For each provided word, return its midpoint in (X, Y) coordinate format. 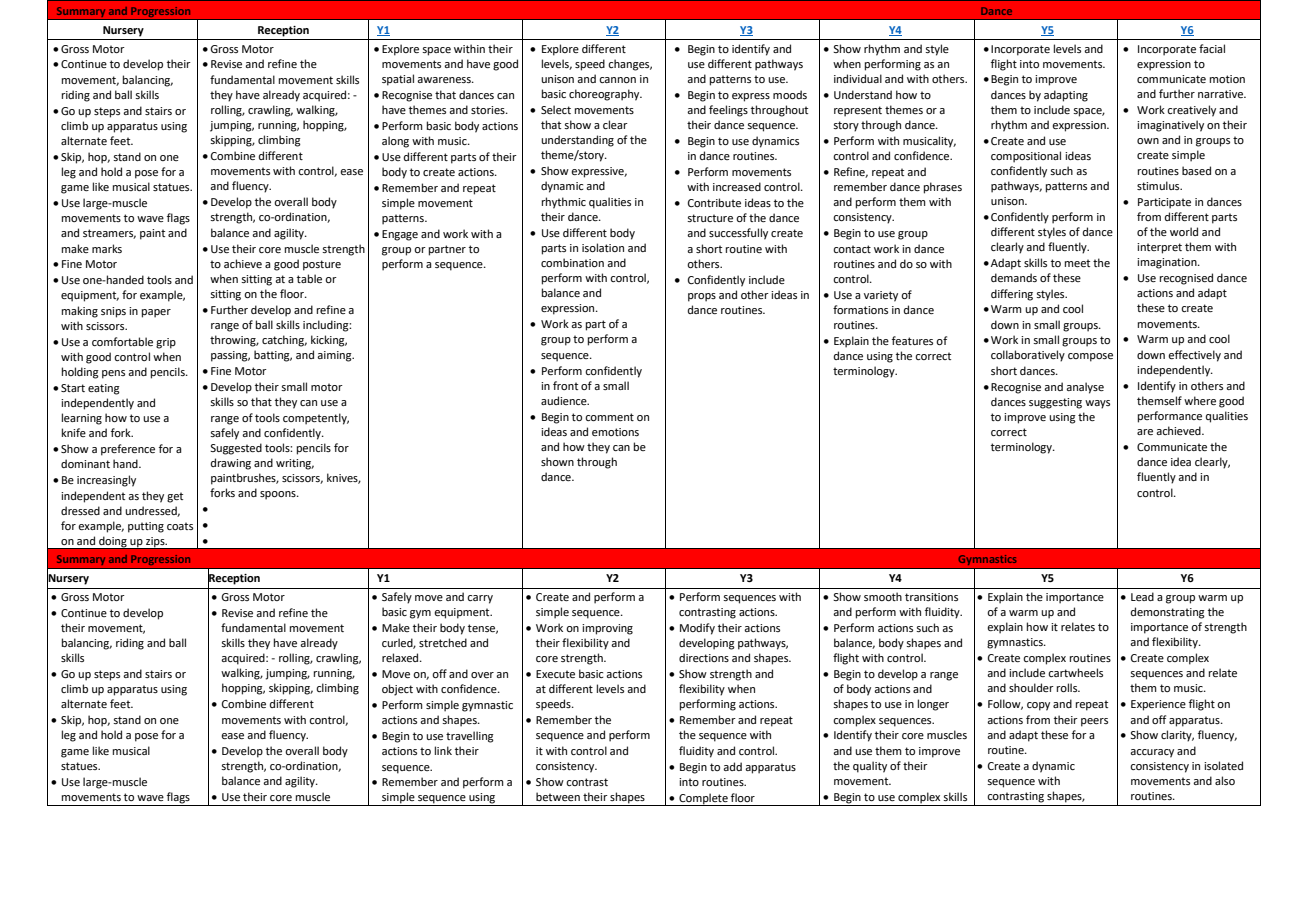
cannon (617, 80)
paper (156, 313)
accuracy (1152, 753)
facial (1212, 48)
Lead (1142, 596)
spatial (398, 80)
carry (480, 599)
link (443, 750)
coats (180, 526)
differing (1012, 295)
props (702, 297)
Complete (703, 799)
